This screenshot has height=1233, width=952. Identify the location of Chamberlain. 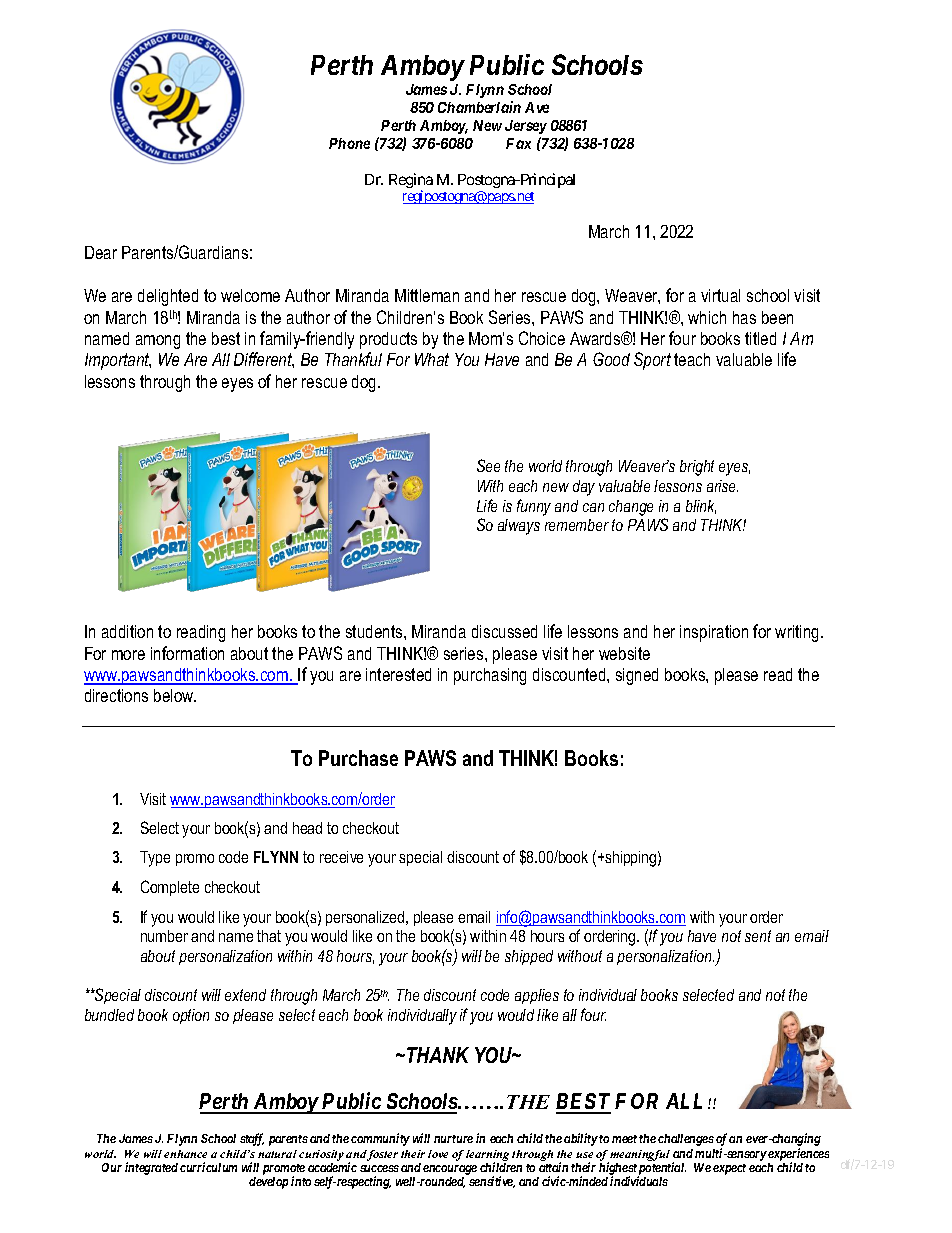
(479, 107).
